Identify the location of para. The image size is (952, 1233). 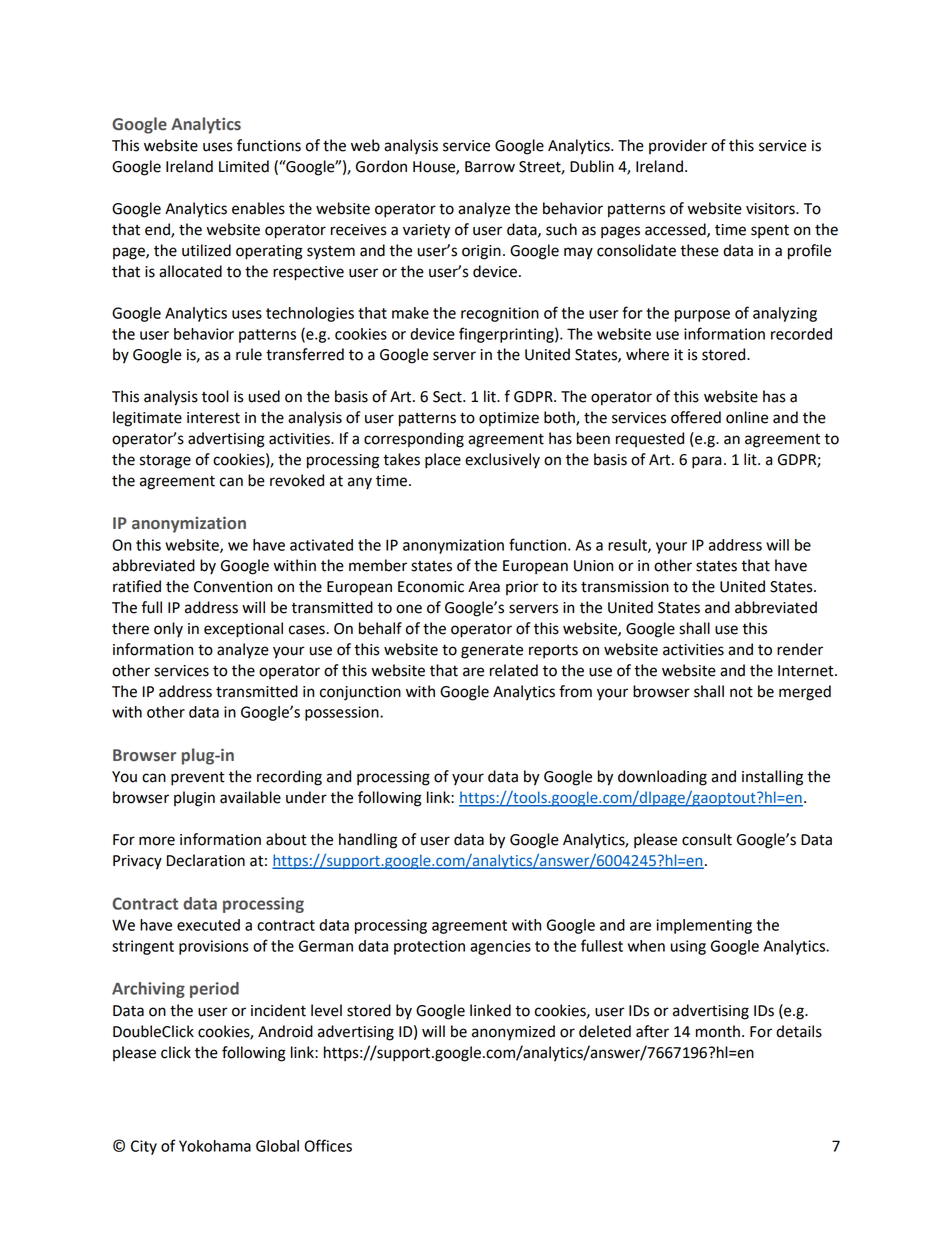
(706, 462).
